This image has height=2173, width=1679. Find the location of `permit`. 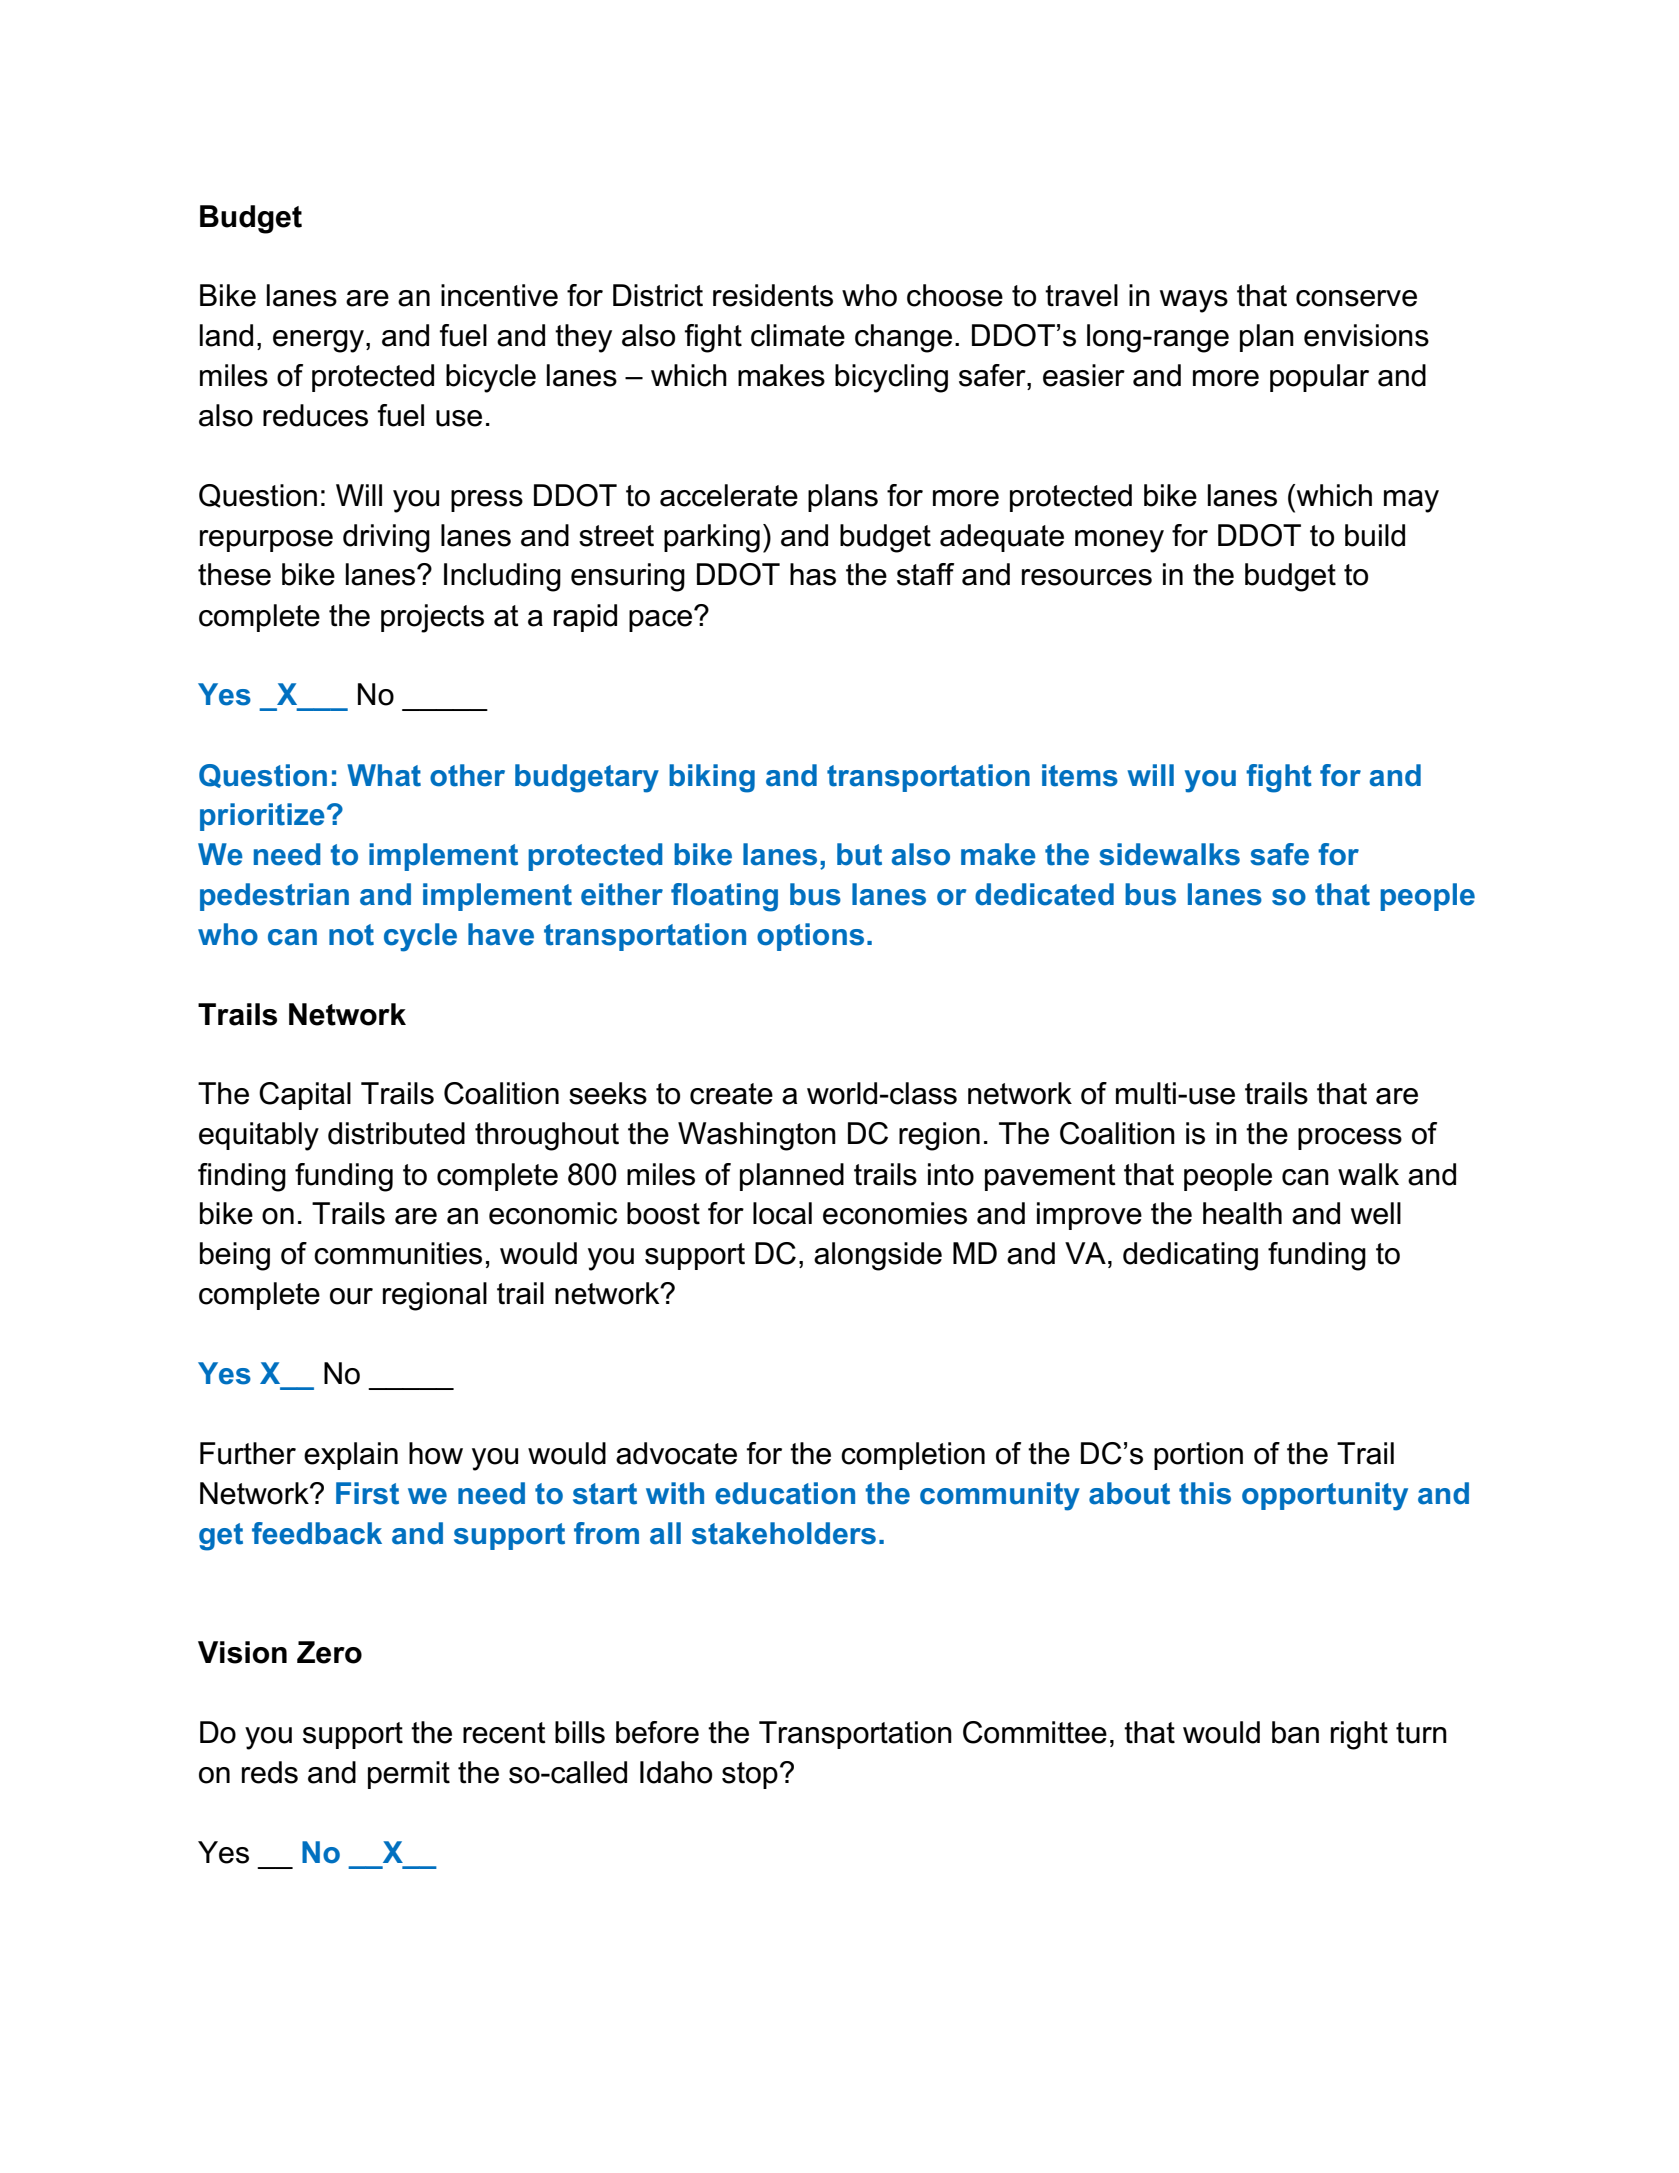

permit is located at coordinates (409, 1775).
